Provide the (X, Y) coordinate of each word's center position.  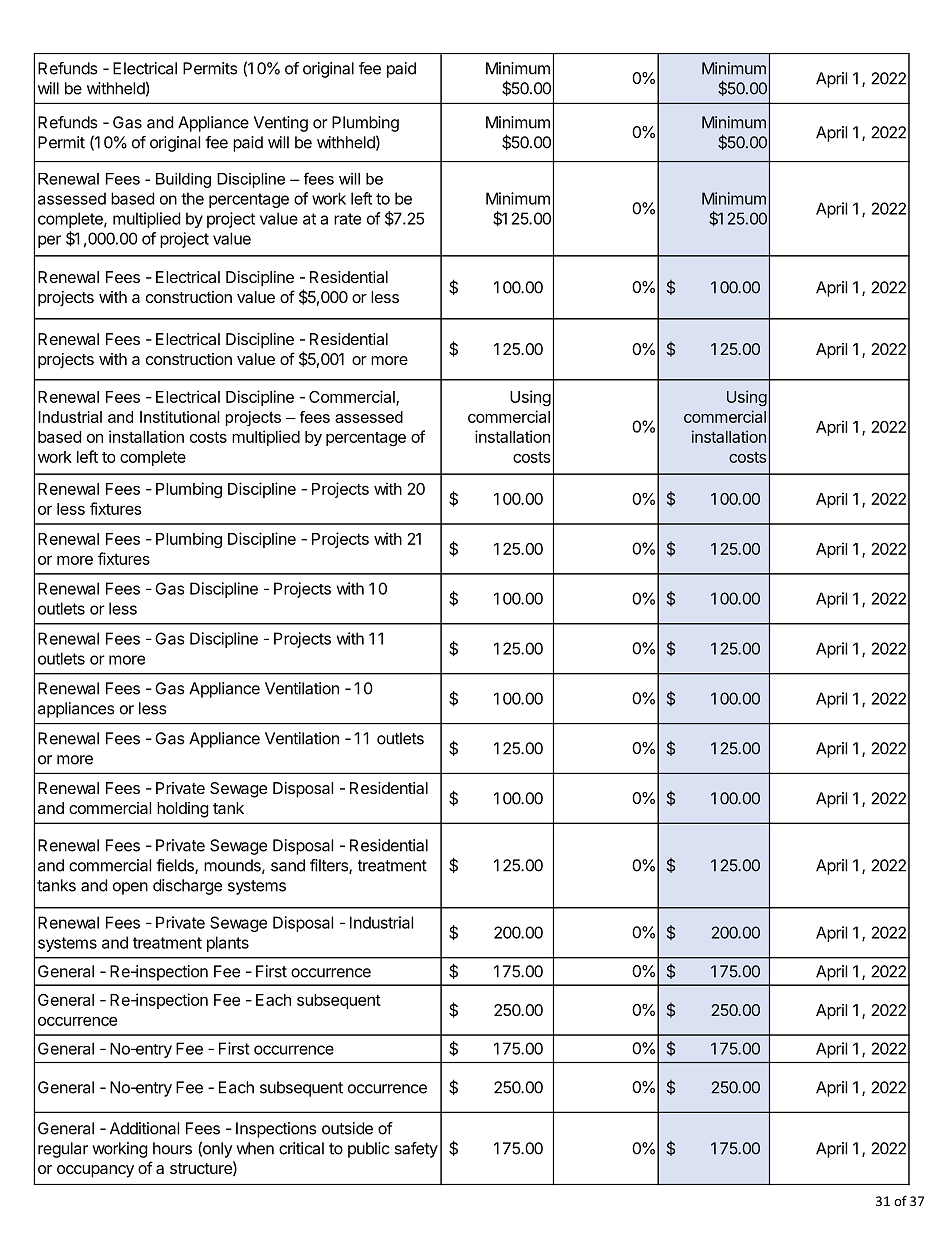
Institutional (180, 417)
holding (183, 810)
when (255, 1148)
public (369, 1150)
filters (330, 866)
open (130, 888)
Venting (281, 124)
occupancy (95, 1171)
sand (288, 865)
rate (347, 219)
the (192, 198)
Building (183, 180)
